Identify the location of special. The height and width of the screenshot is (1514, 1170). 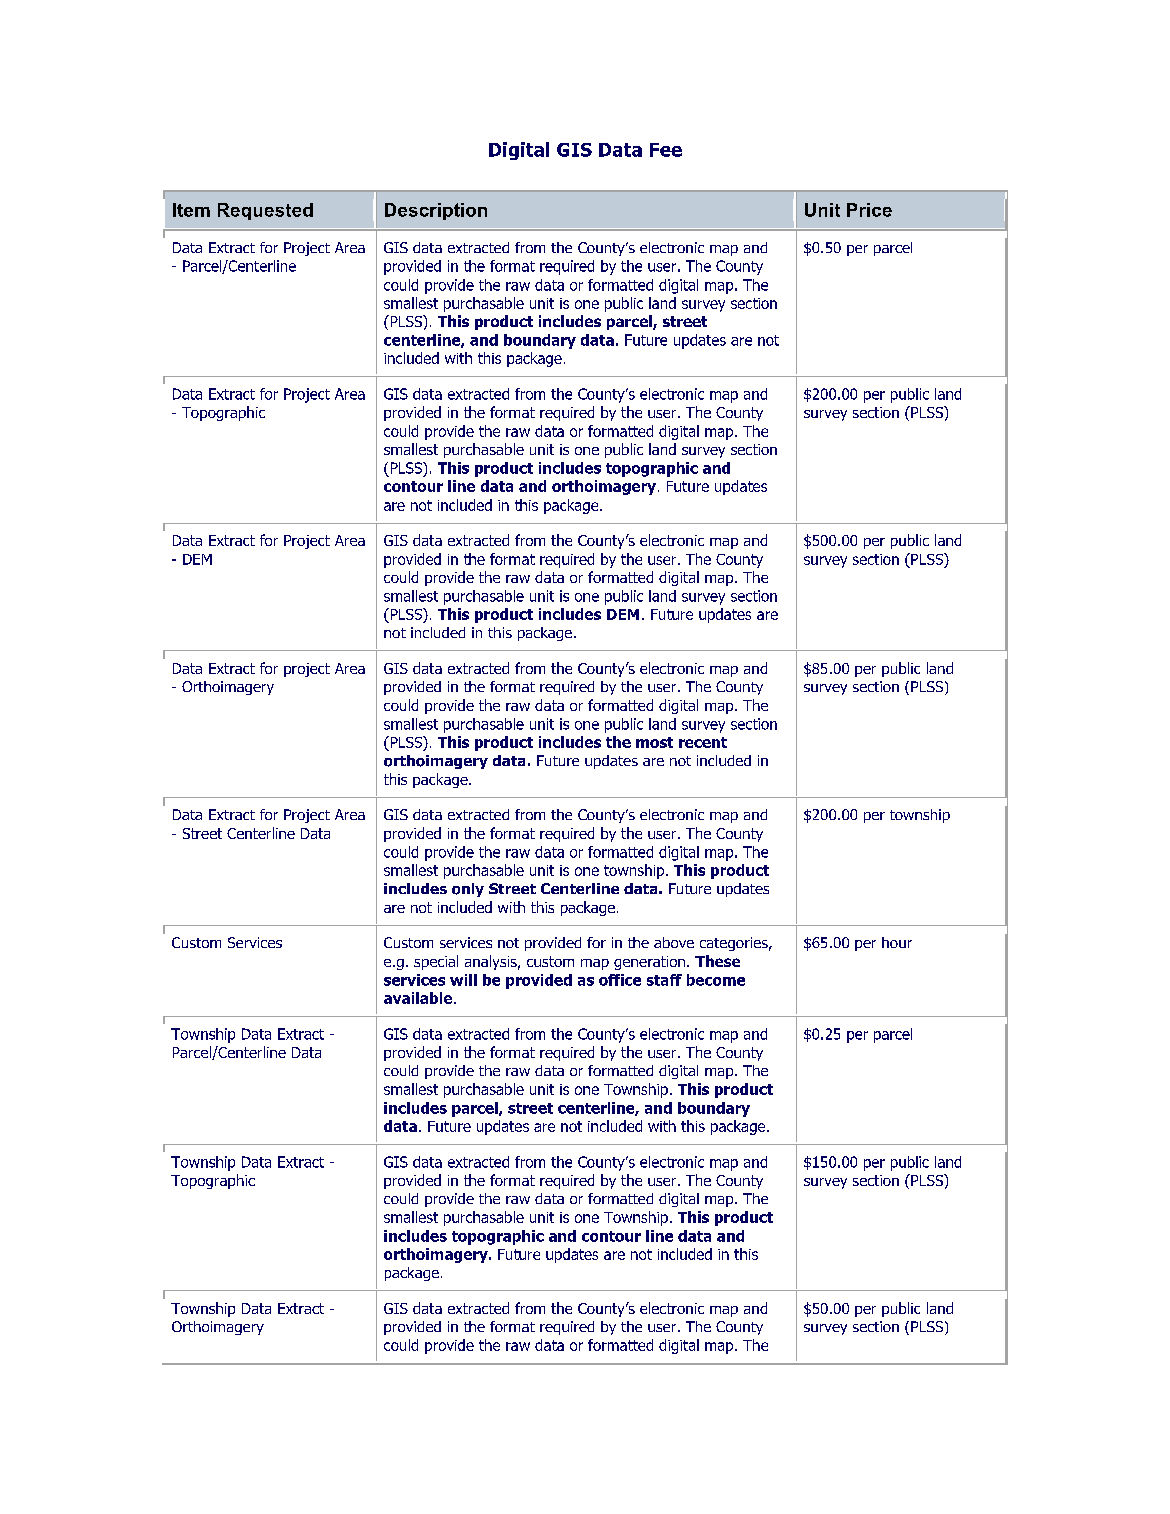
(436, 962).
